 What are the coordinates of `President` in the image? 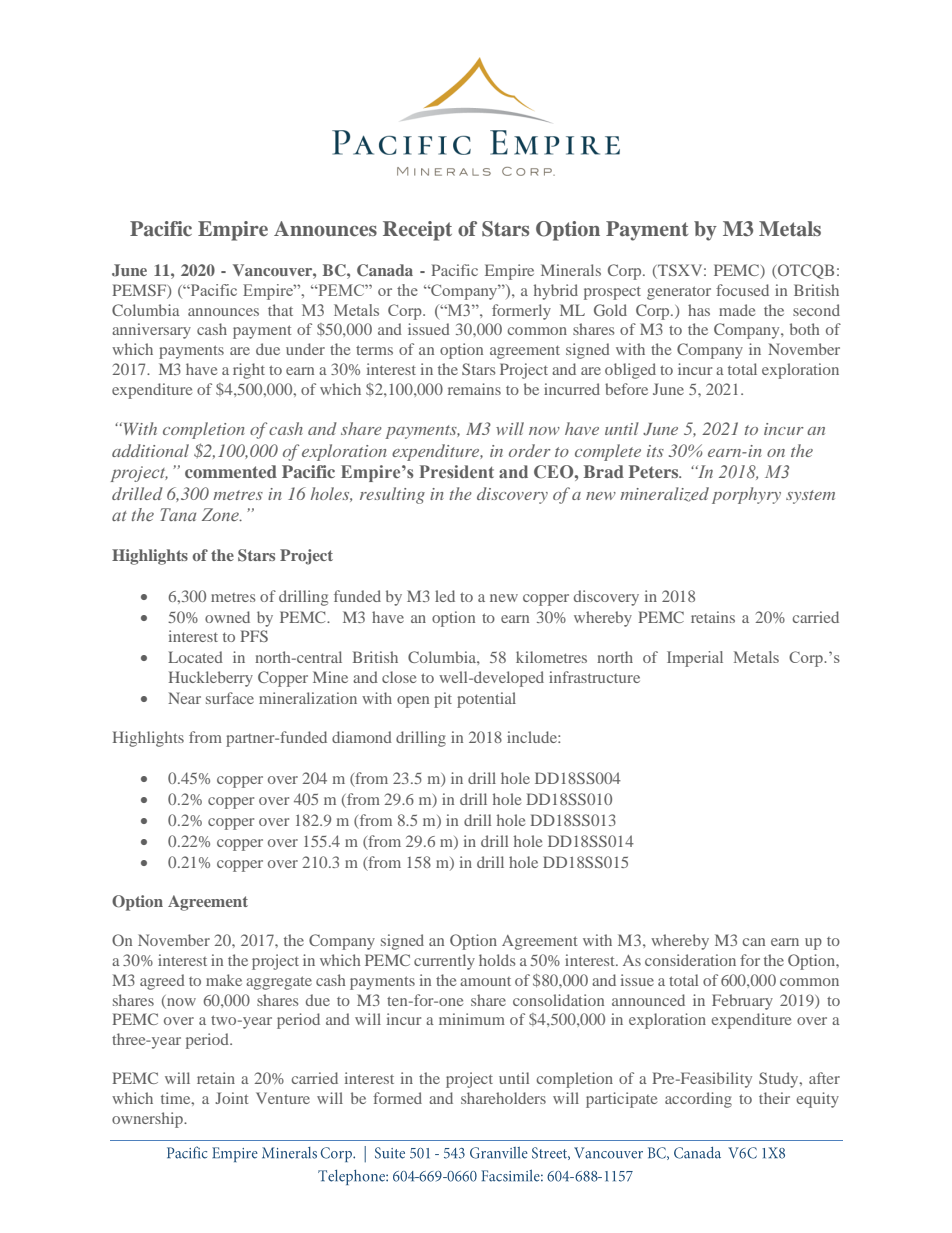 It's located at (457, 471).
